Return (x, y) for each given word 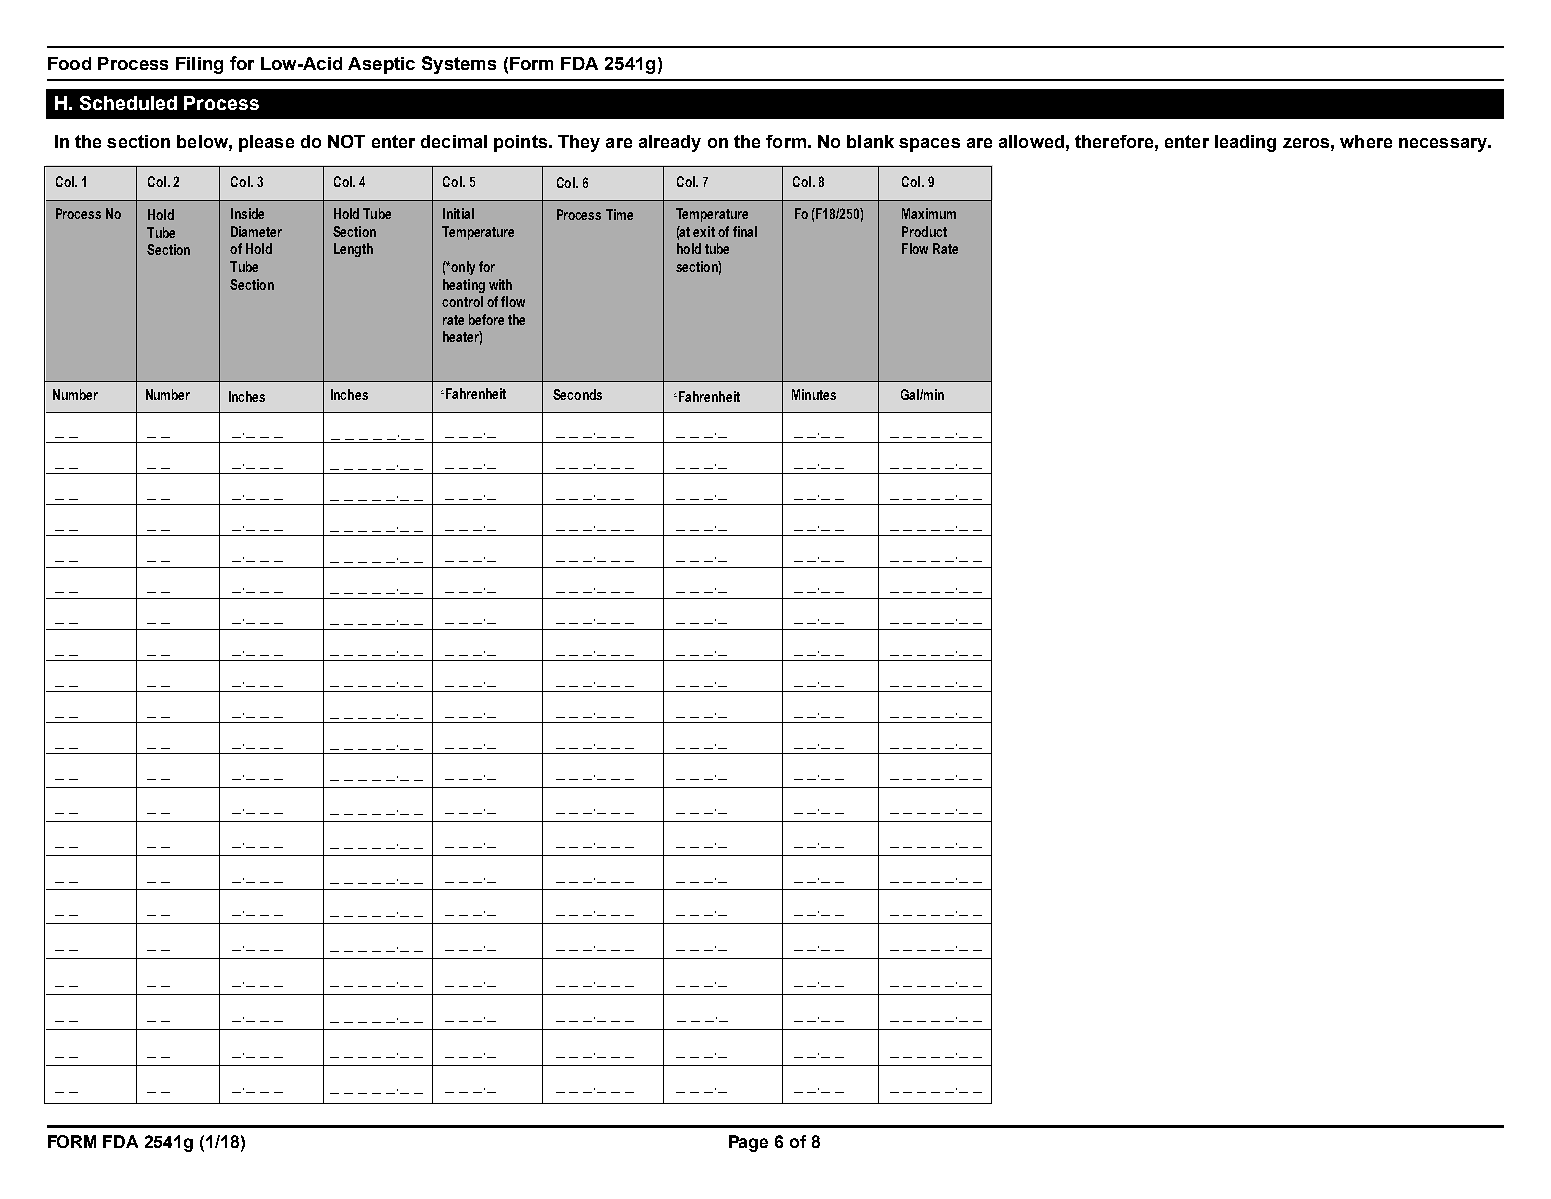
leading (1245, 143)
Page (748, 1143)
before (486, 319)
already (670, 143)
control (462, 301)
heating (464, 286)
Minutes (814, 394)
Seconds (577, 394)
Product (924, 231)
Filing (199, 65)
